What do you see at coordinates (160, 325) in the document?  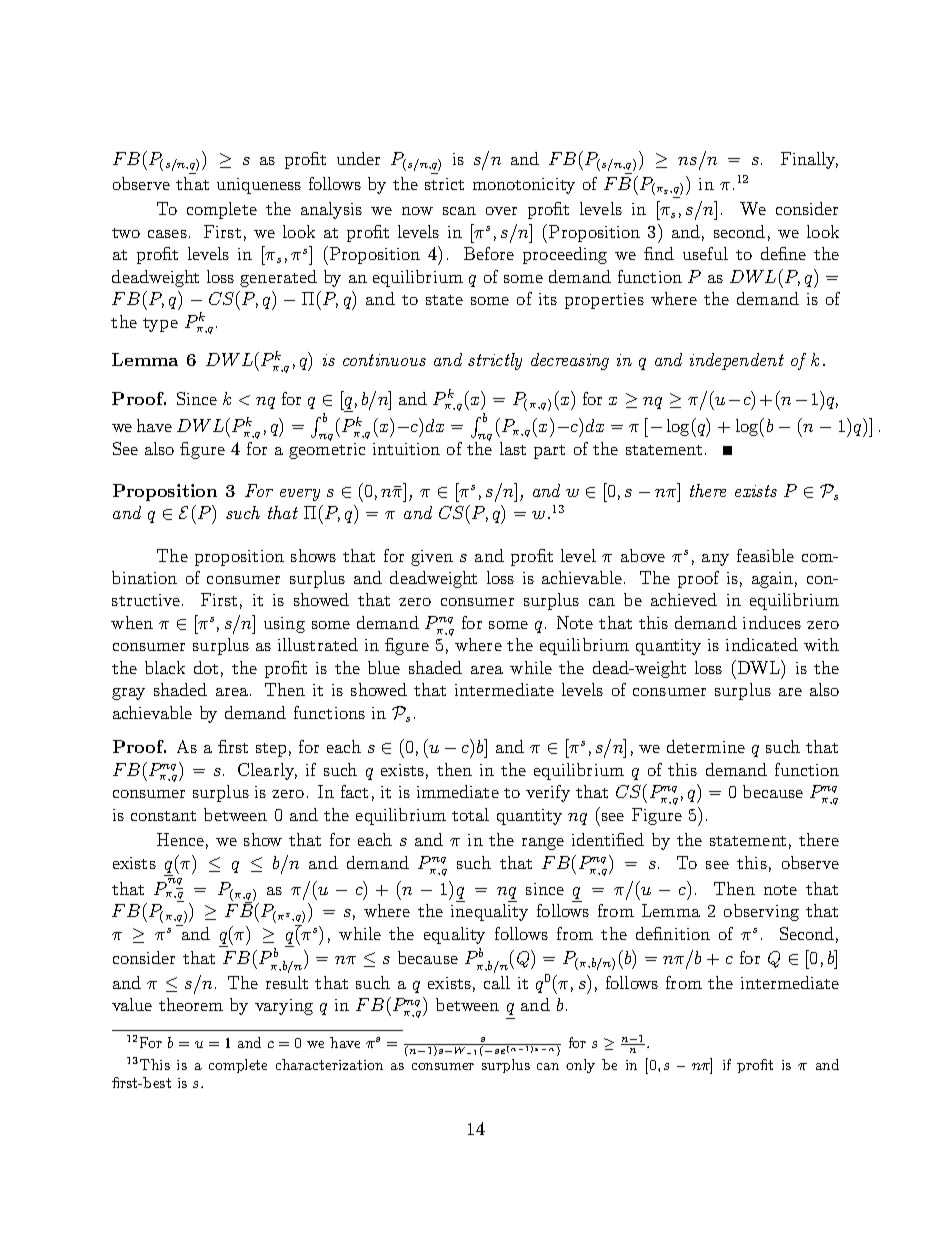 I see `type` at bounding box center [160, 325].
